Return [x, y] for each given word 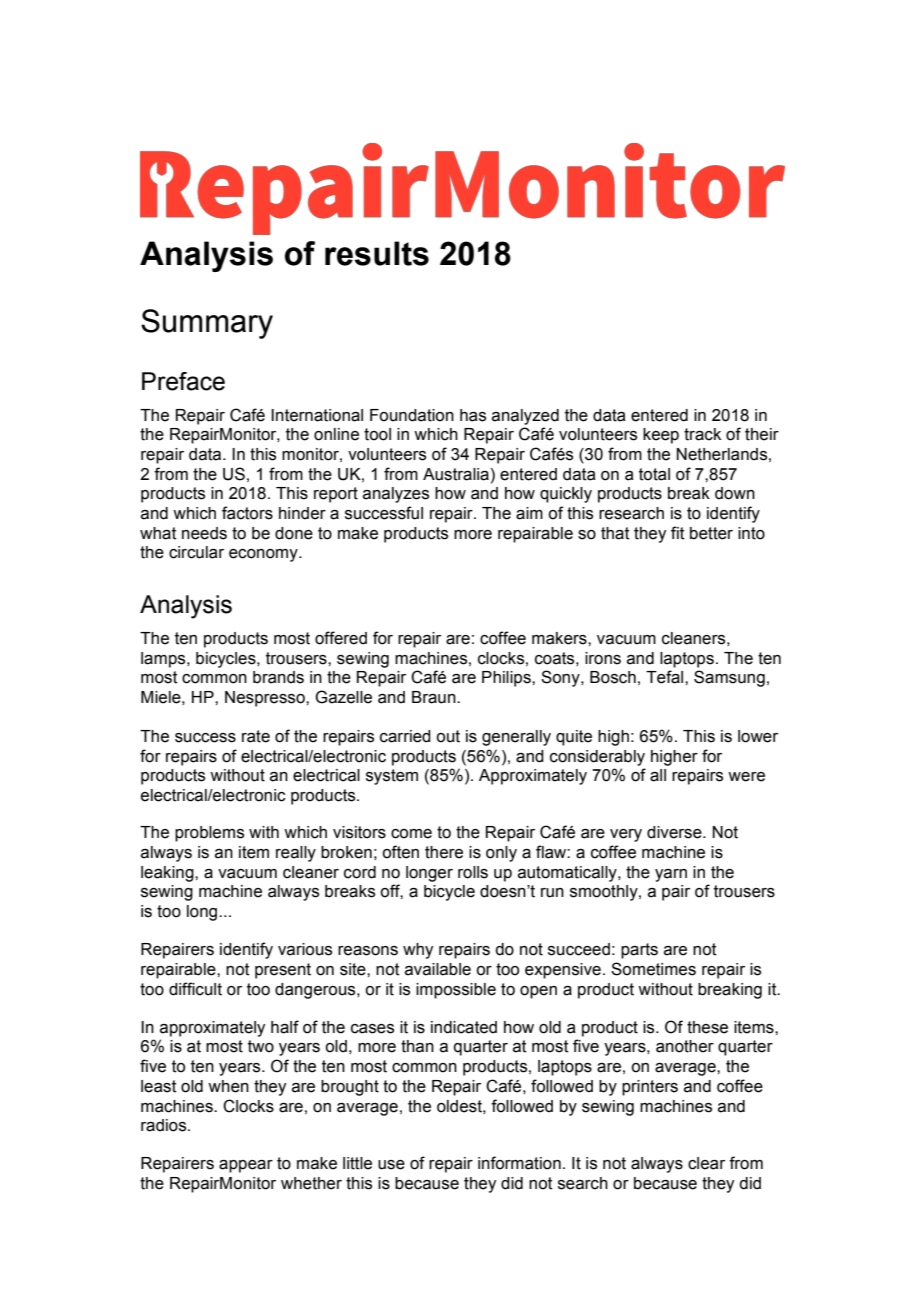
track [702, 434]
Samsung [729, 678]
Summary [207, 324]
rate [256, 736]
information [519, 1163]
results [377, 253]
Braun [435, 697]
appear [246, 1166]
